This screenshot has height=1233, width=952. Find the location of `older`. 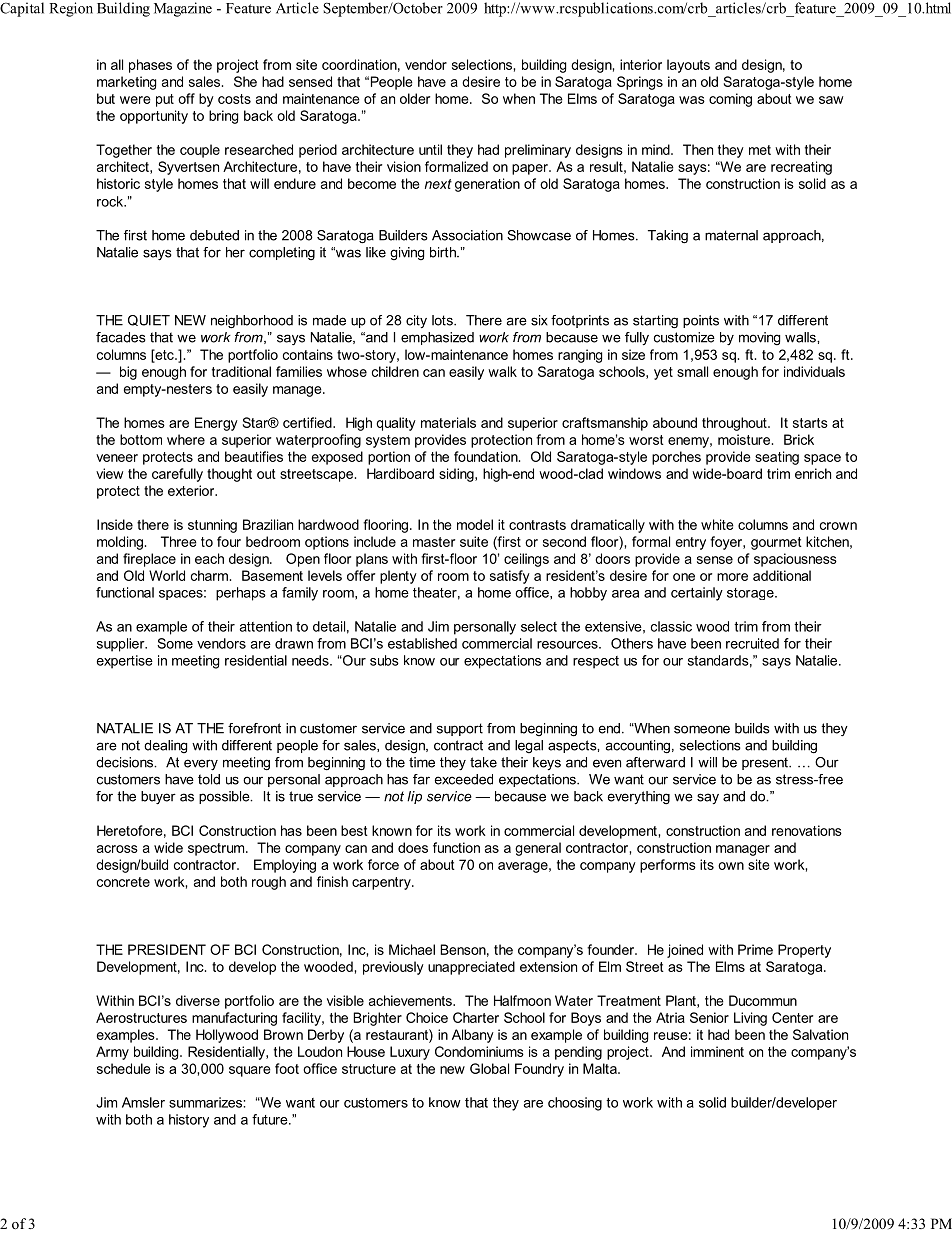

older is located at coordinates (415, 98).
